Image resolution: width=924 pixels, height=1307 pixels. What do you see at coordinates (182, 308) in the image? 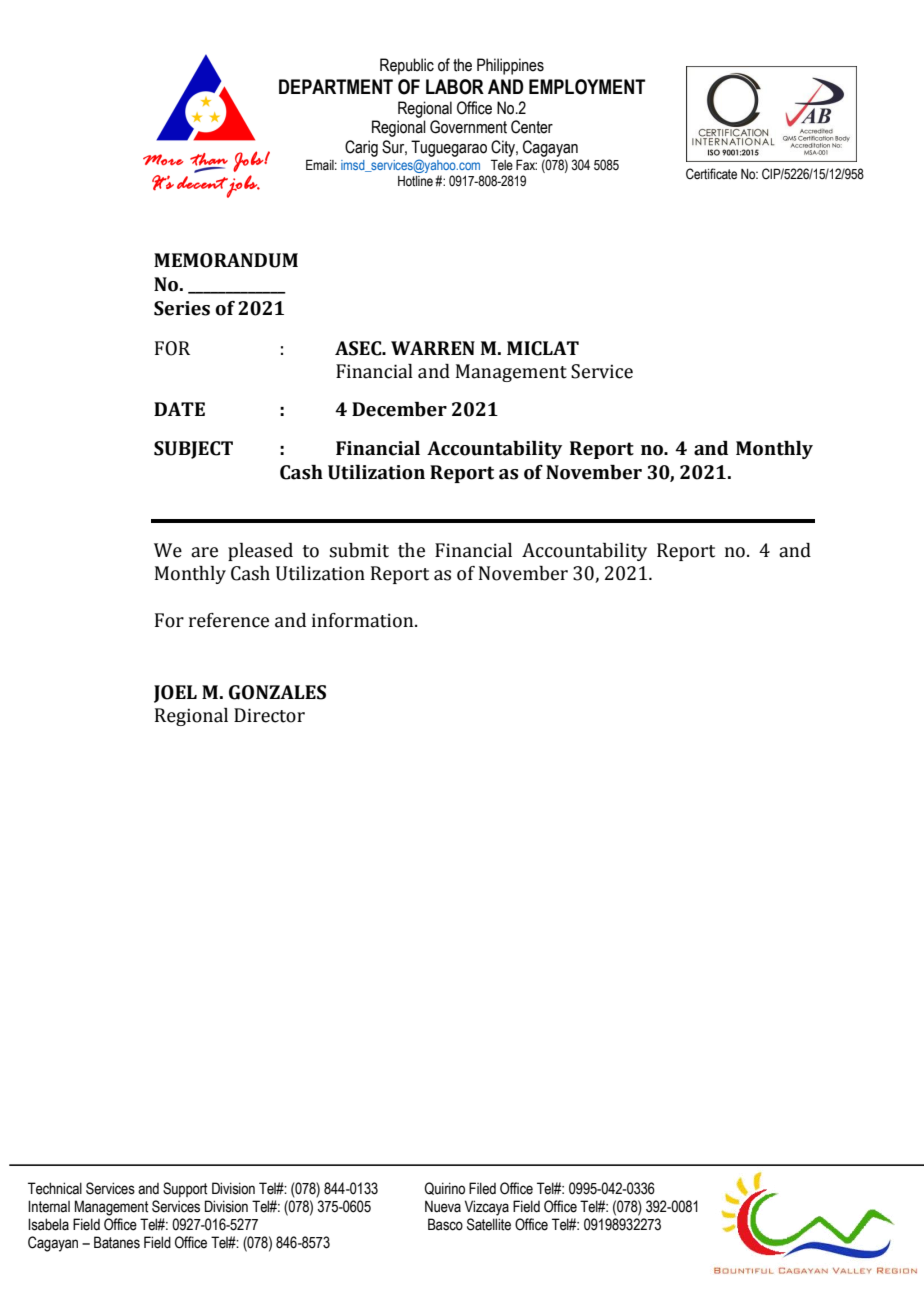
I see `Series` at bounding box center [182, 308].
